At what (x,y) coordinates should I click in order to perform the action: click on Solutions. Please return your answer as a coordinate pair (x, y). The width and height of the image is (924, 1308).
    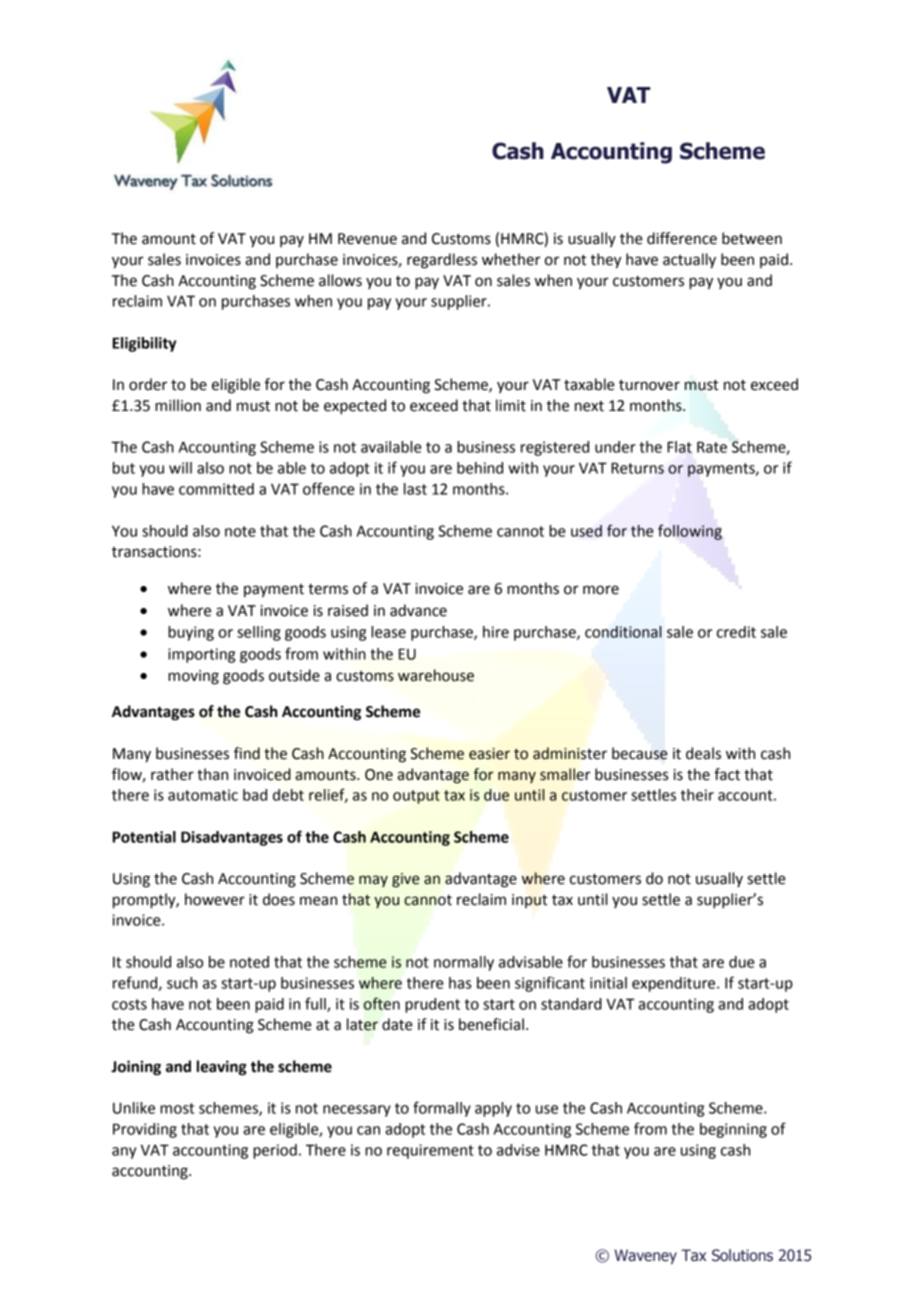
    Looking at the image, I should click on (742, 1255).
